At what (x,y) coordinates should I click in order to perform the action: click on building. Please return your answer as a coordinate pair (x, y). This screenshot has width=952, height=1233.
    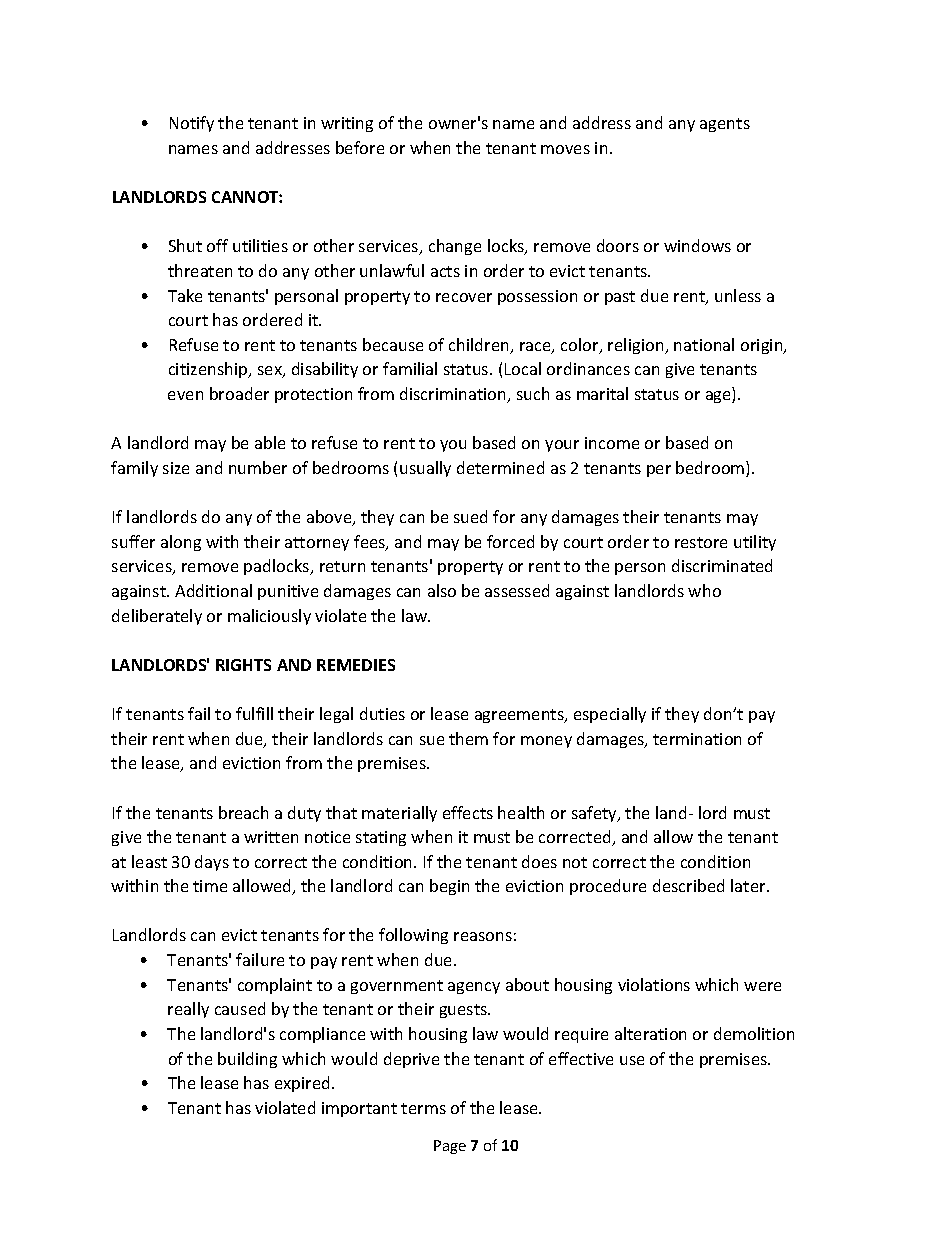
    Looking at the image, I should click on (247, 1060).
